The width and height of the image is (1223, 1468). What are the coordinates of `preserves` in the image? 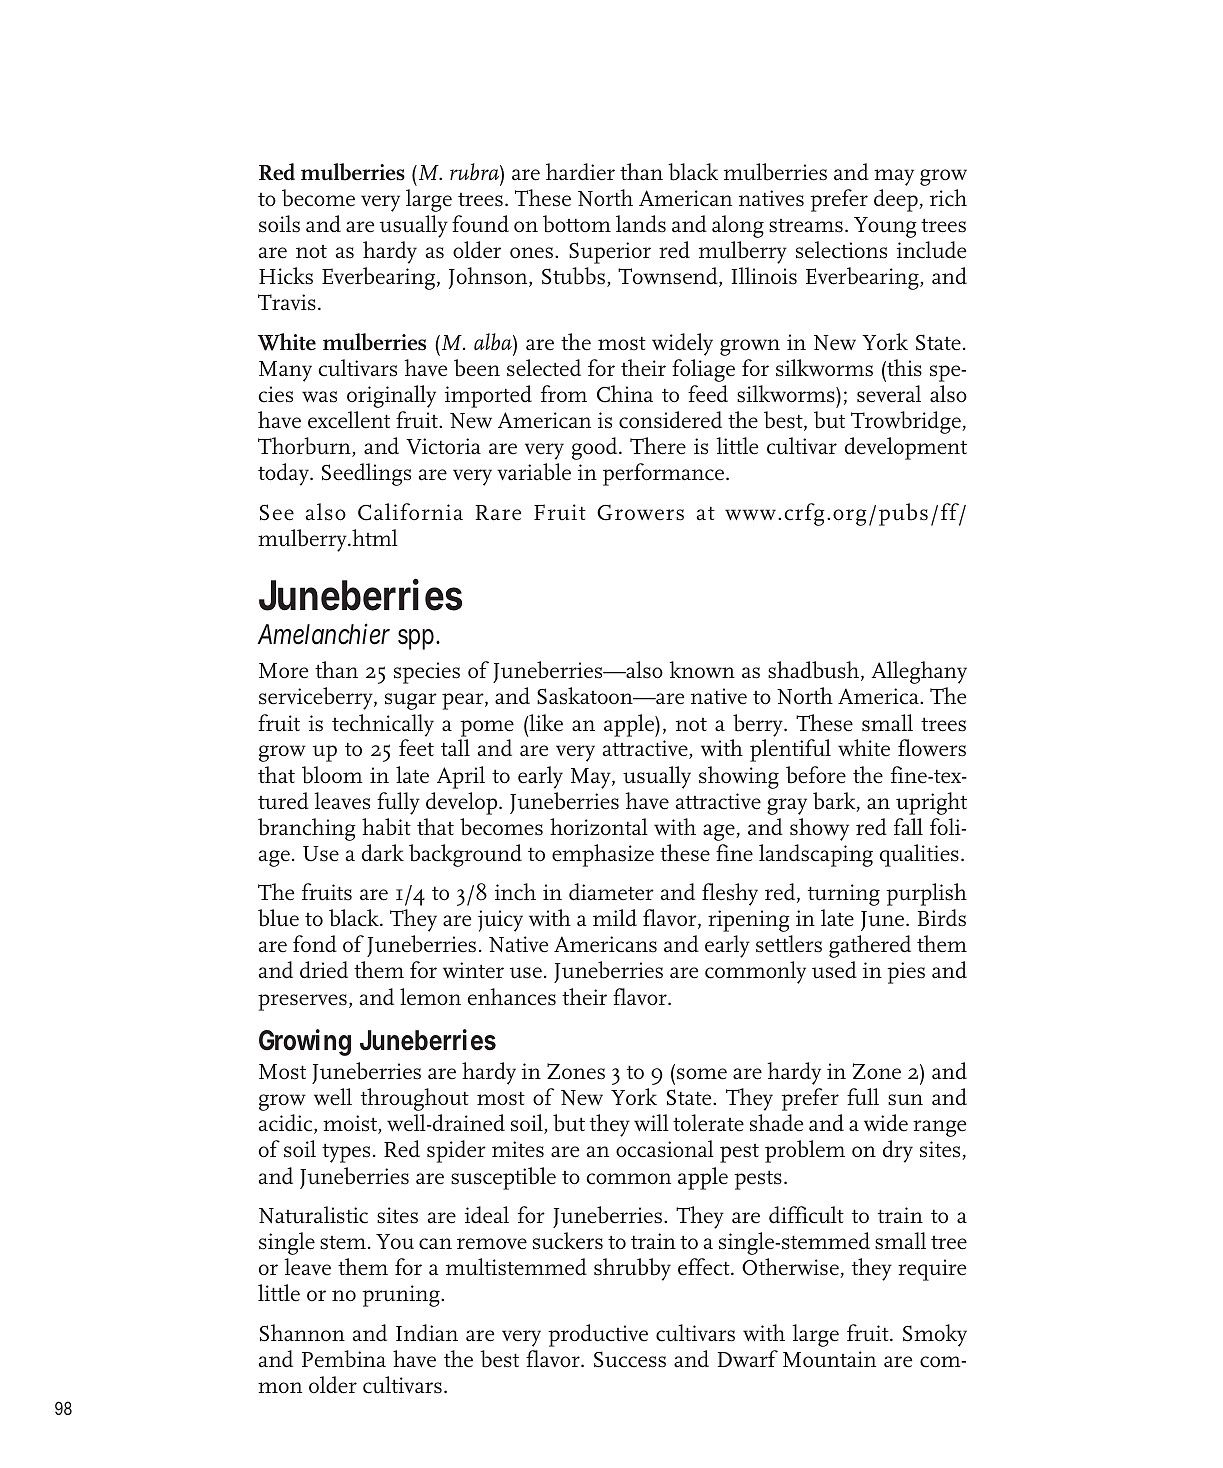 It's located at (302, 1002).
